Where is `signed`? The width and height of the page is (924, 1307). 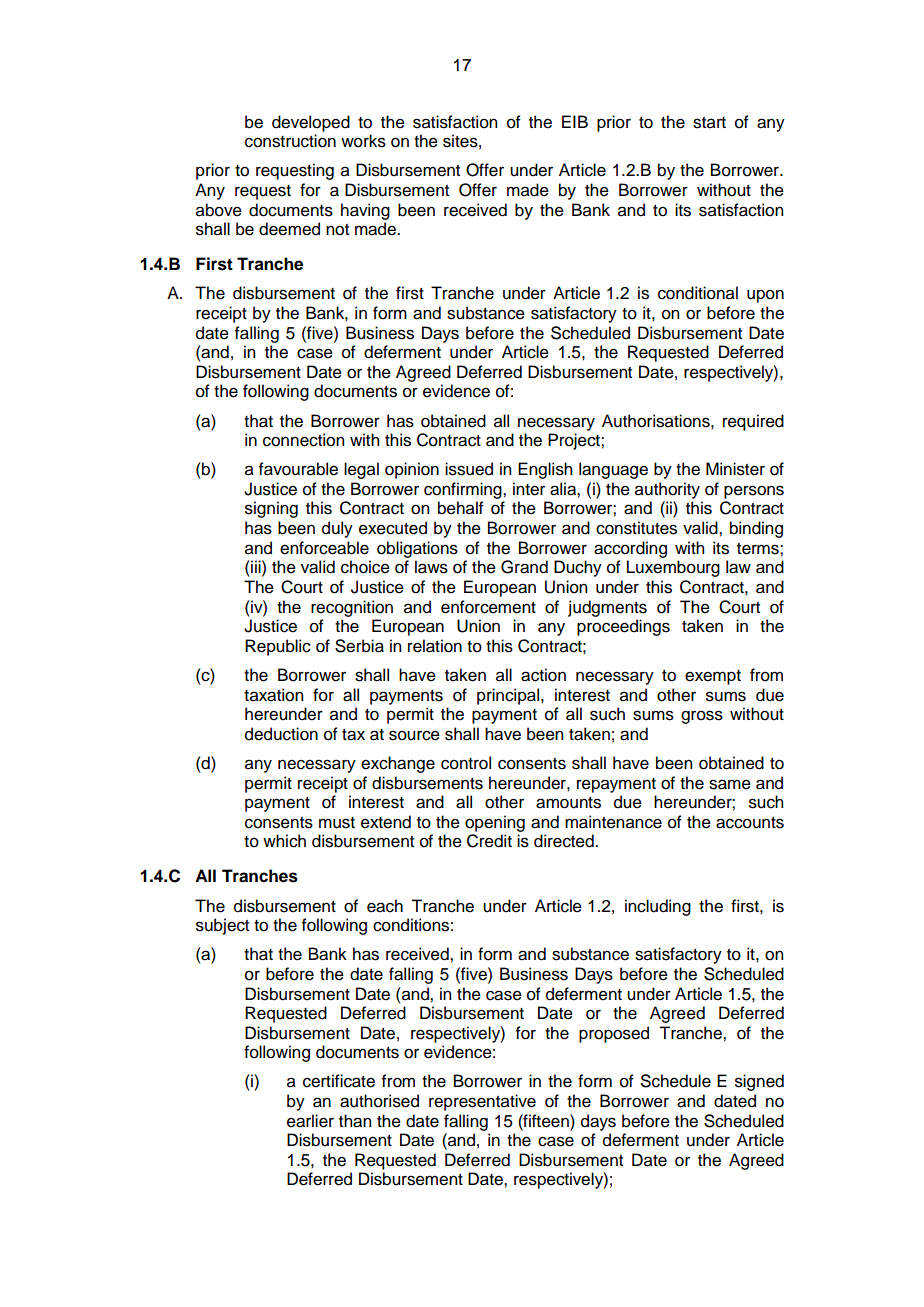 signed is located at coordinates (759, 1082).
